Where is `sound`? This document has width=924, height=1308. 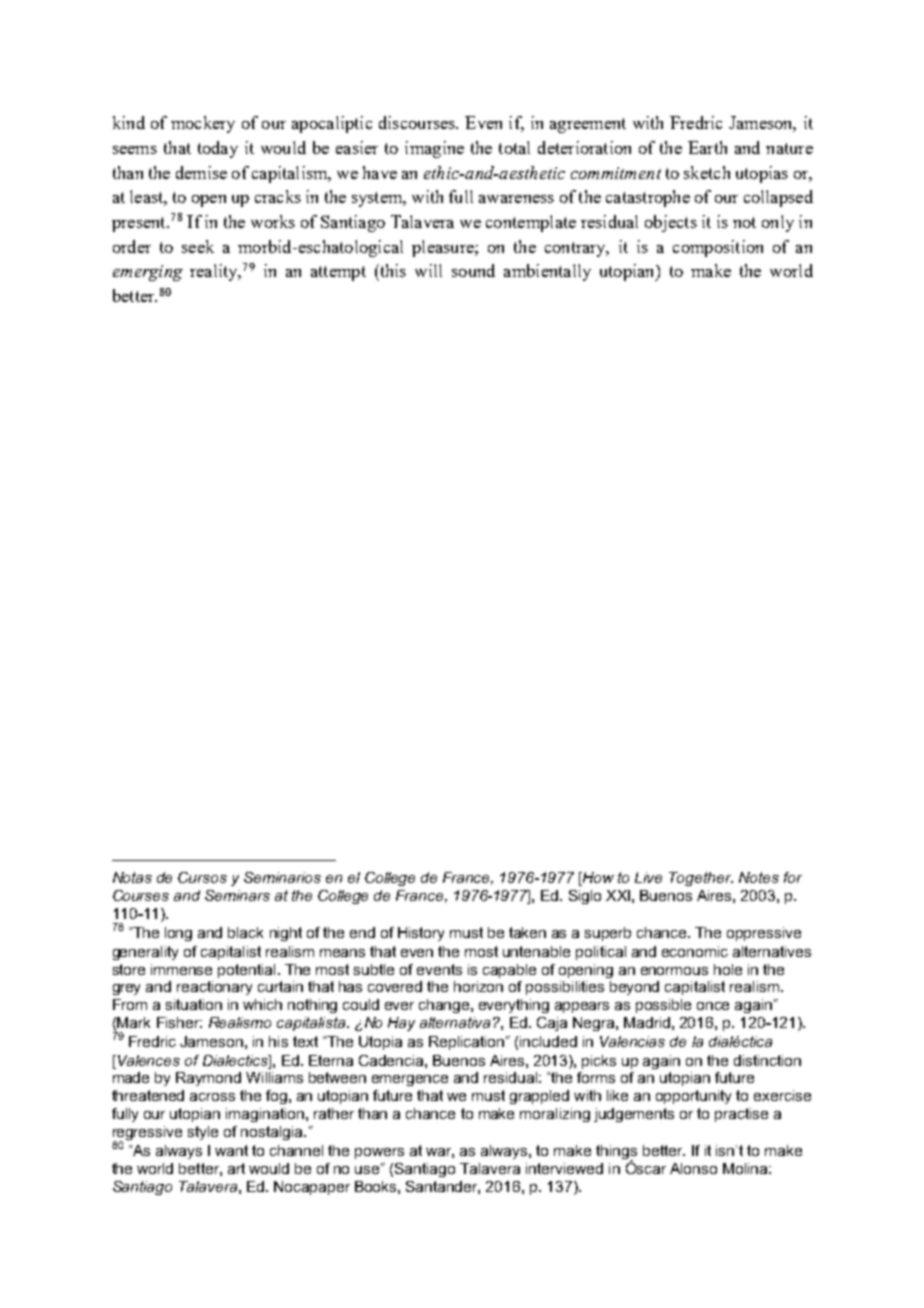 sound is located at coordinates (473, 270).
